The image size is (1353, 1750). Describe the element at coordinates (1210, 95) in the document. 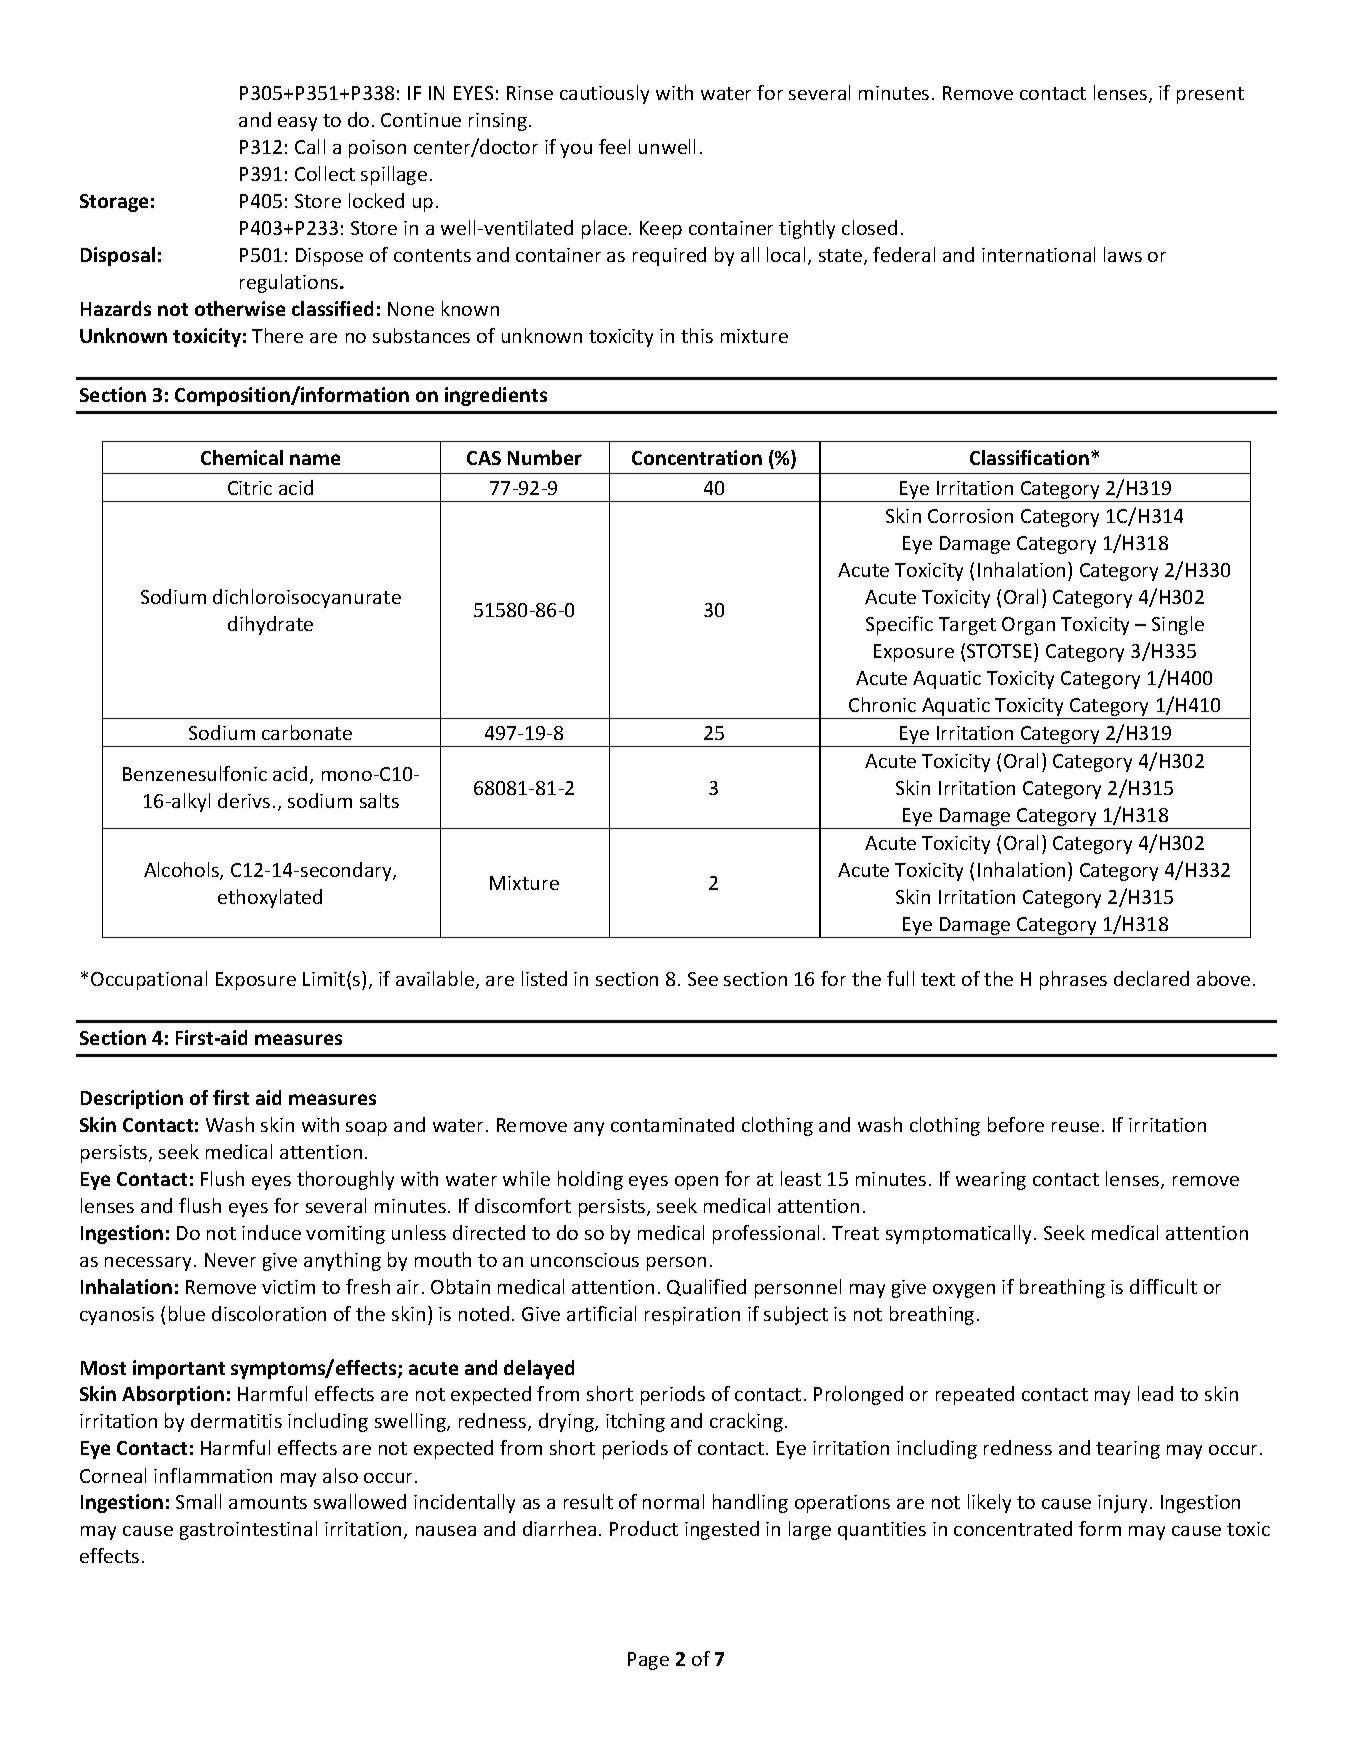

I see `present` at that location.
